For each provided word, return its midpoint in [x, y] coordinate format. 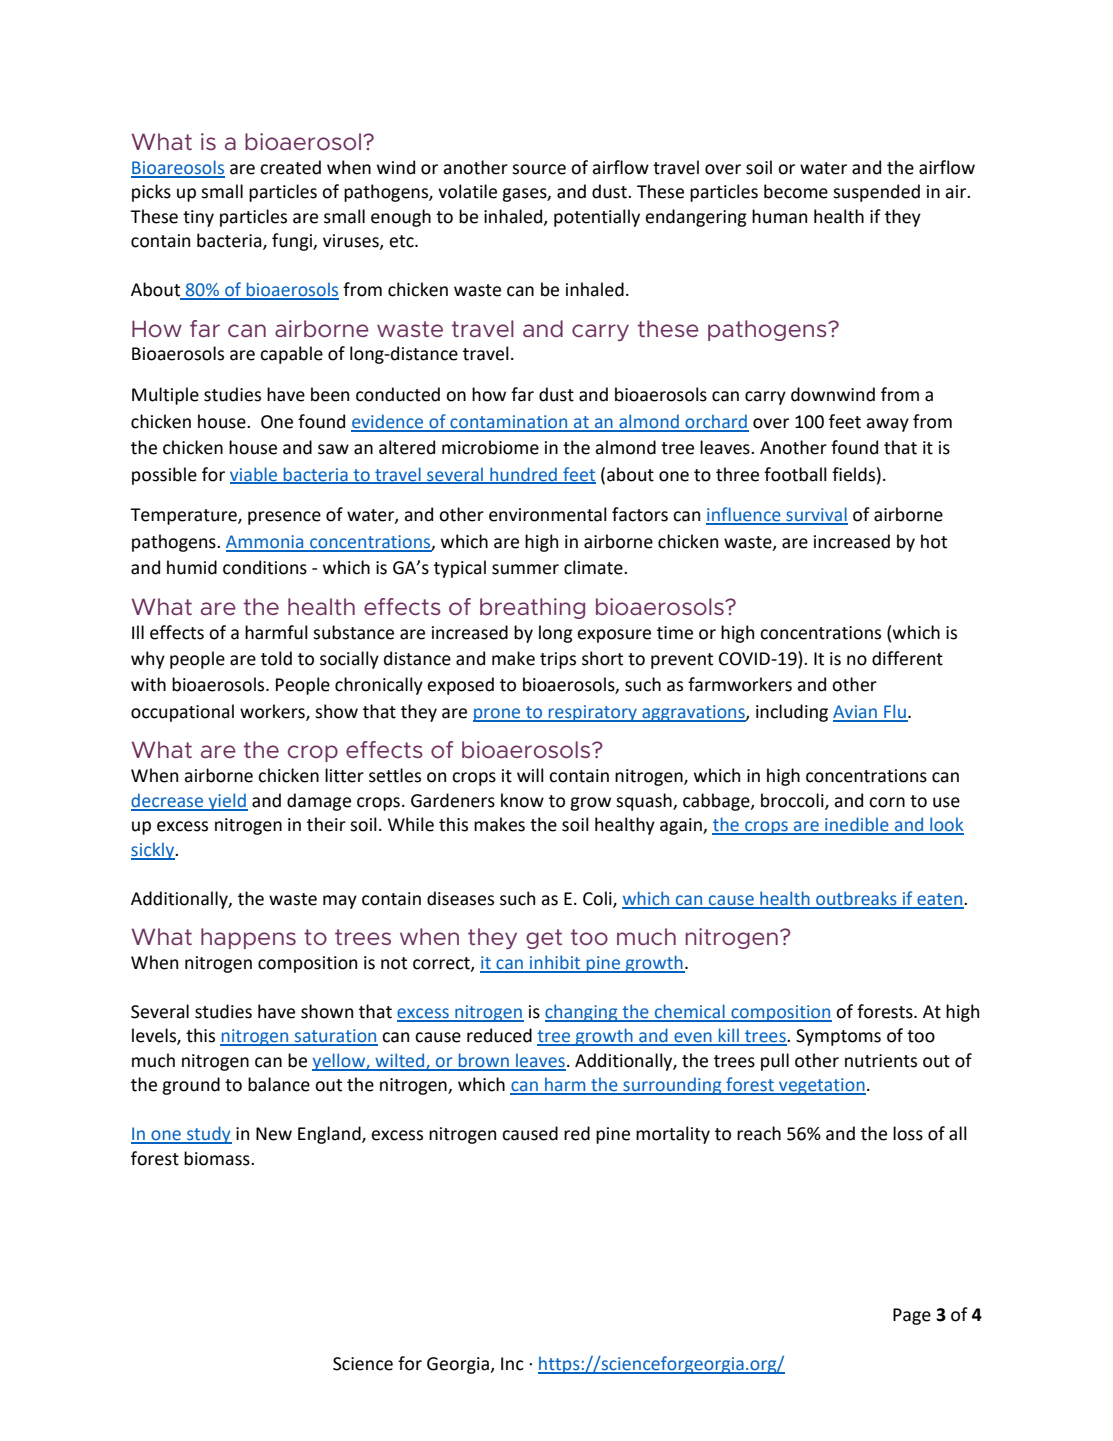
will [530, 775]
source [539, 169]
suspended [876, 193]
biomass [218, 1158]
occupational [182, 713]
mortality [673, 1135]
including [792, 713]
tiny [198, 218]
